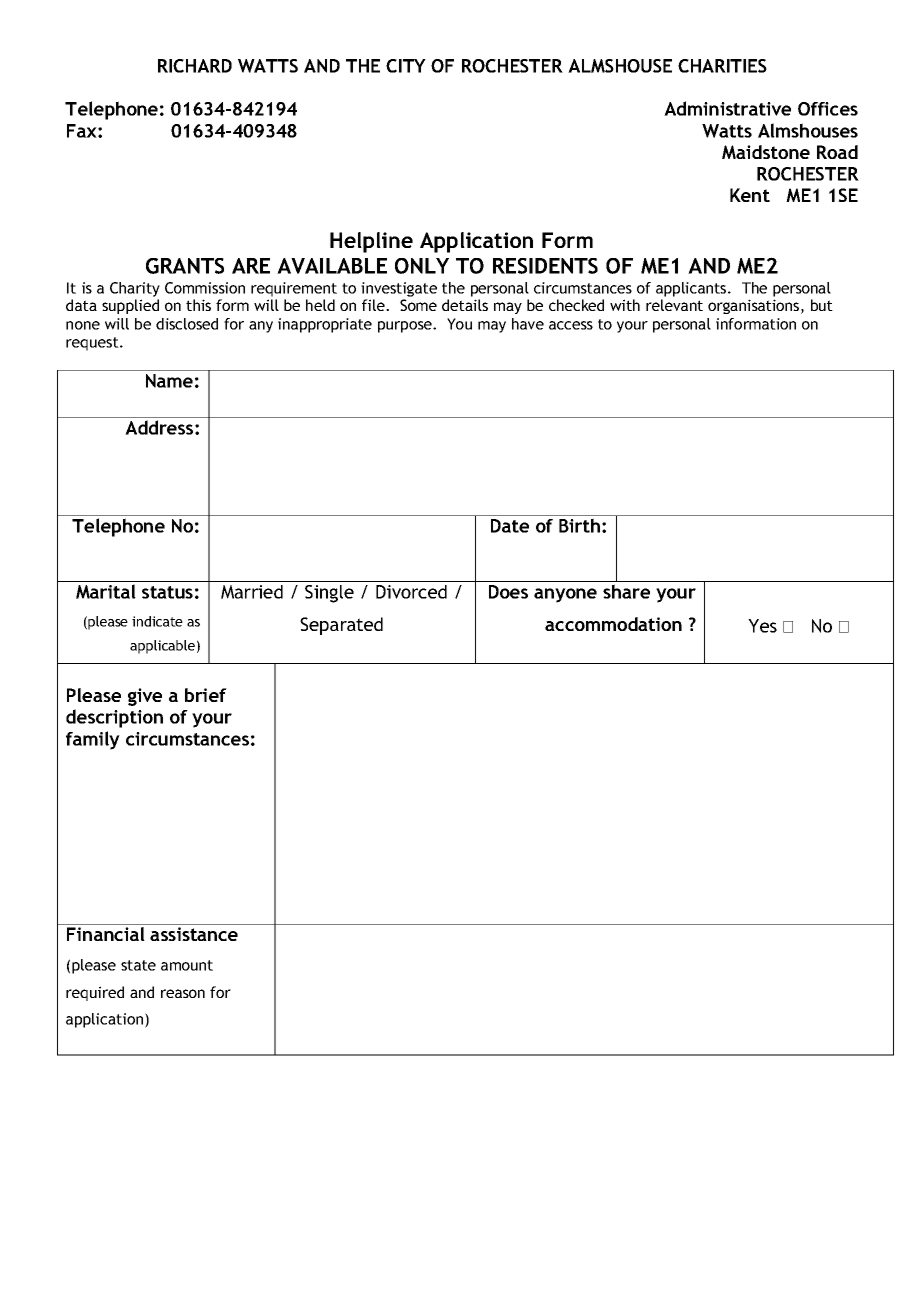 The image size is (924, 1308). Describe the element at coordinates (674, 305) in the image. I see `relevant` at that location.
